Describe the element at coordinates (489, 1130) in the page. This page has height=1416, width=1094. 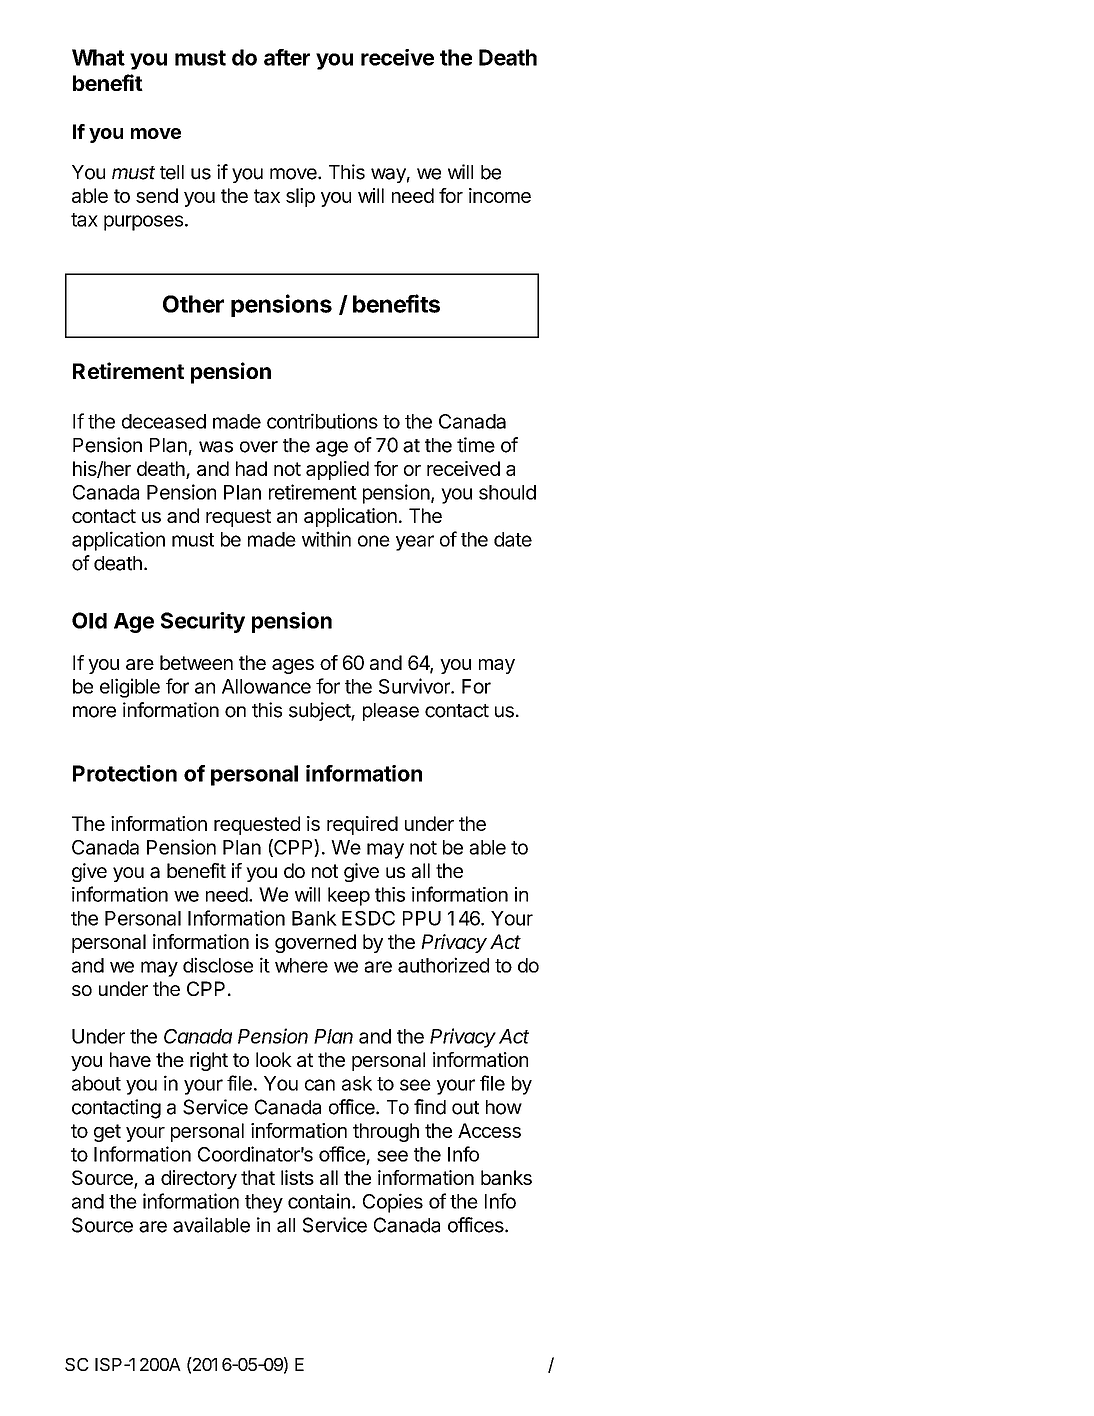
I see `Access` at that location.
